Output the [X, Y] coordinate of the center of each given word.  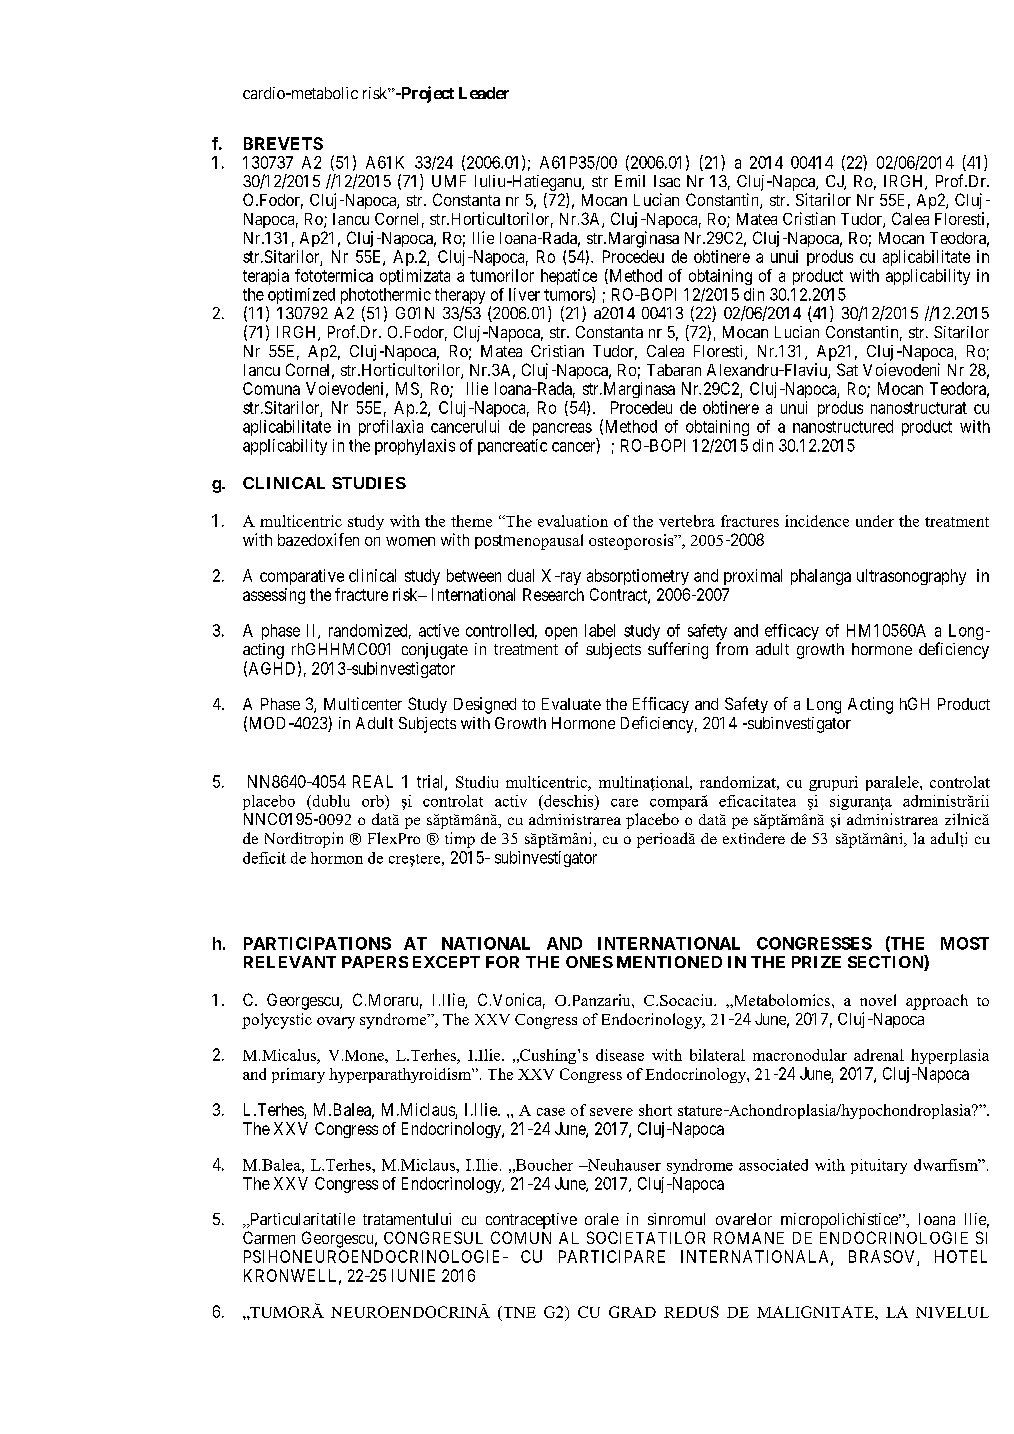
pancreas [562, 429]
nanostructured [843, 426]
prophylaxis [415, 447]
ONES [589, 962]
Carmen [269, 1237]
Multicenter [363, 703]
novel [878, 1000]
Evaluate [571, 704]
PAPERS [375, 962]
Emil [630, 181]
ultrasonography [911, 577]
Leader [484, 93]
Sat [847, 369]
